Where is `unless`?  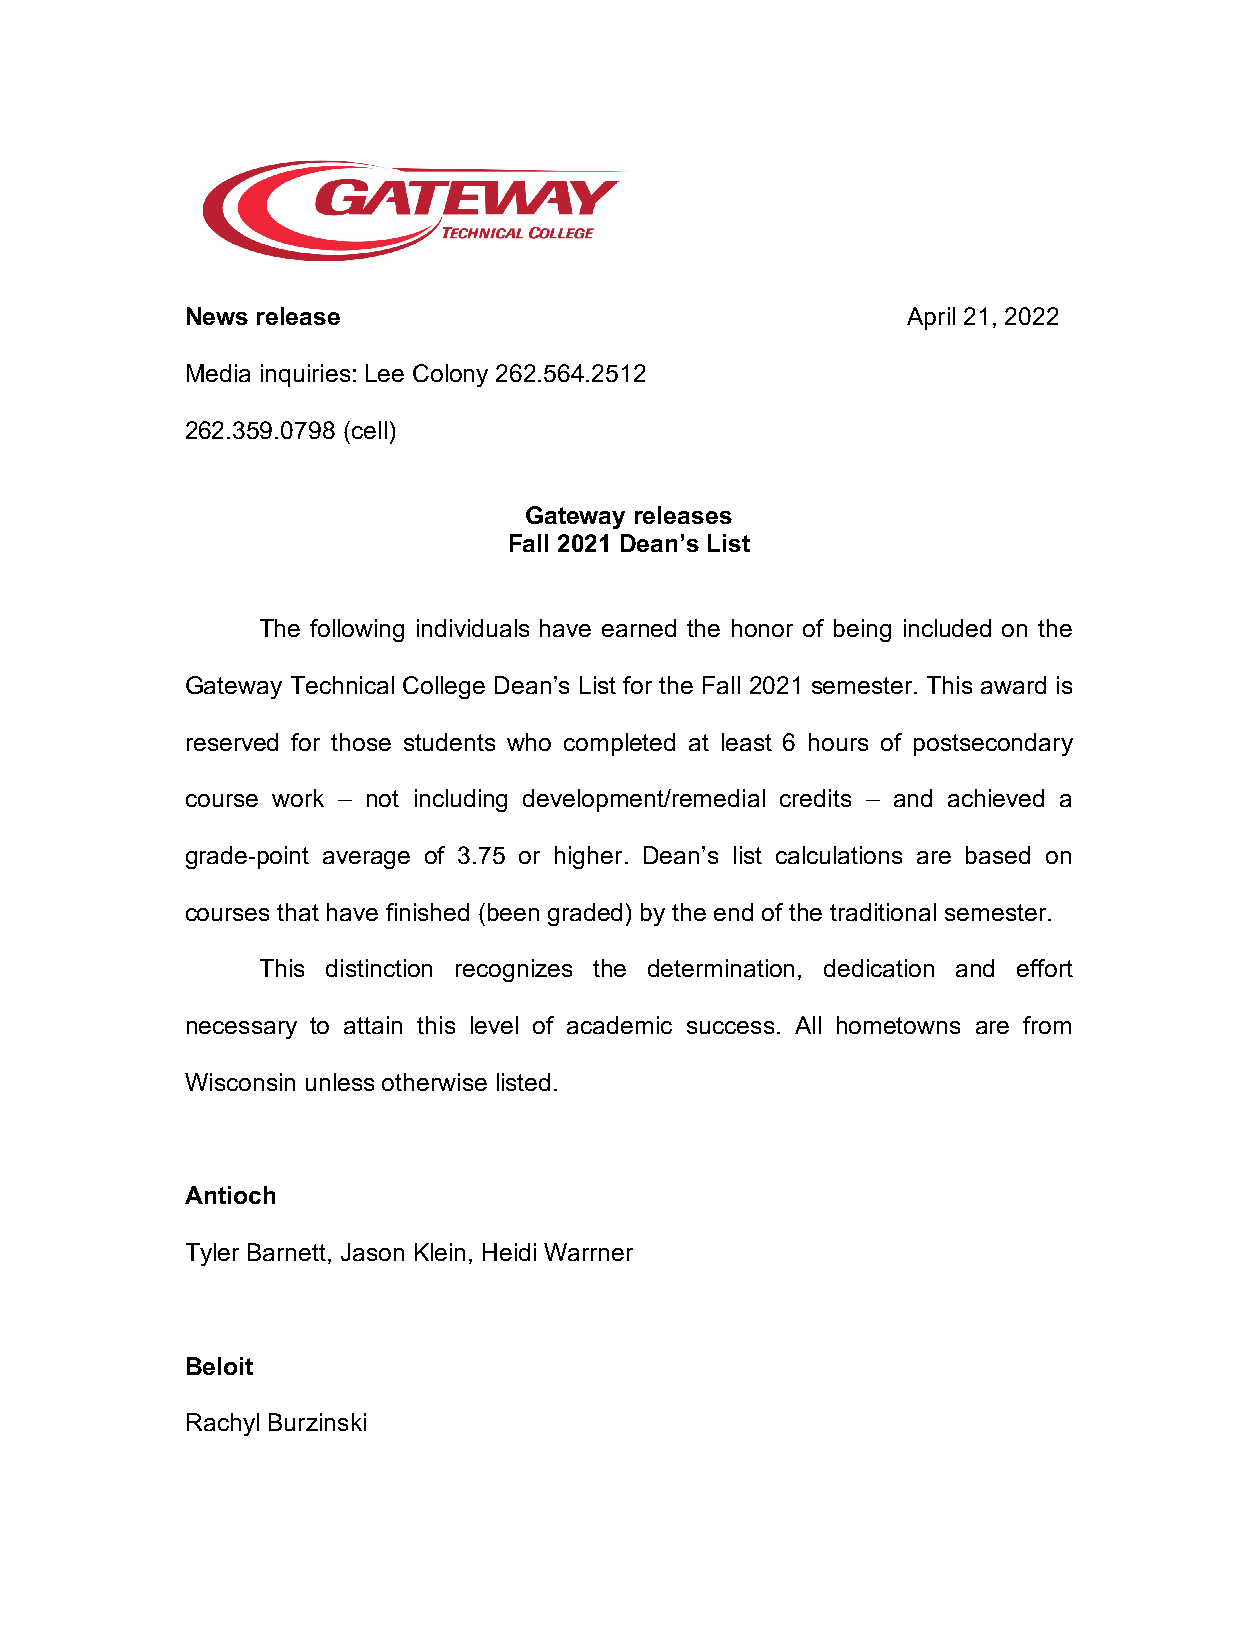 unless is located at coordinates (340, 1082).
